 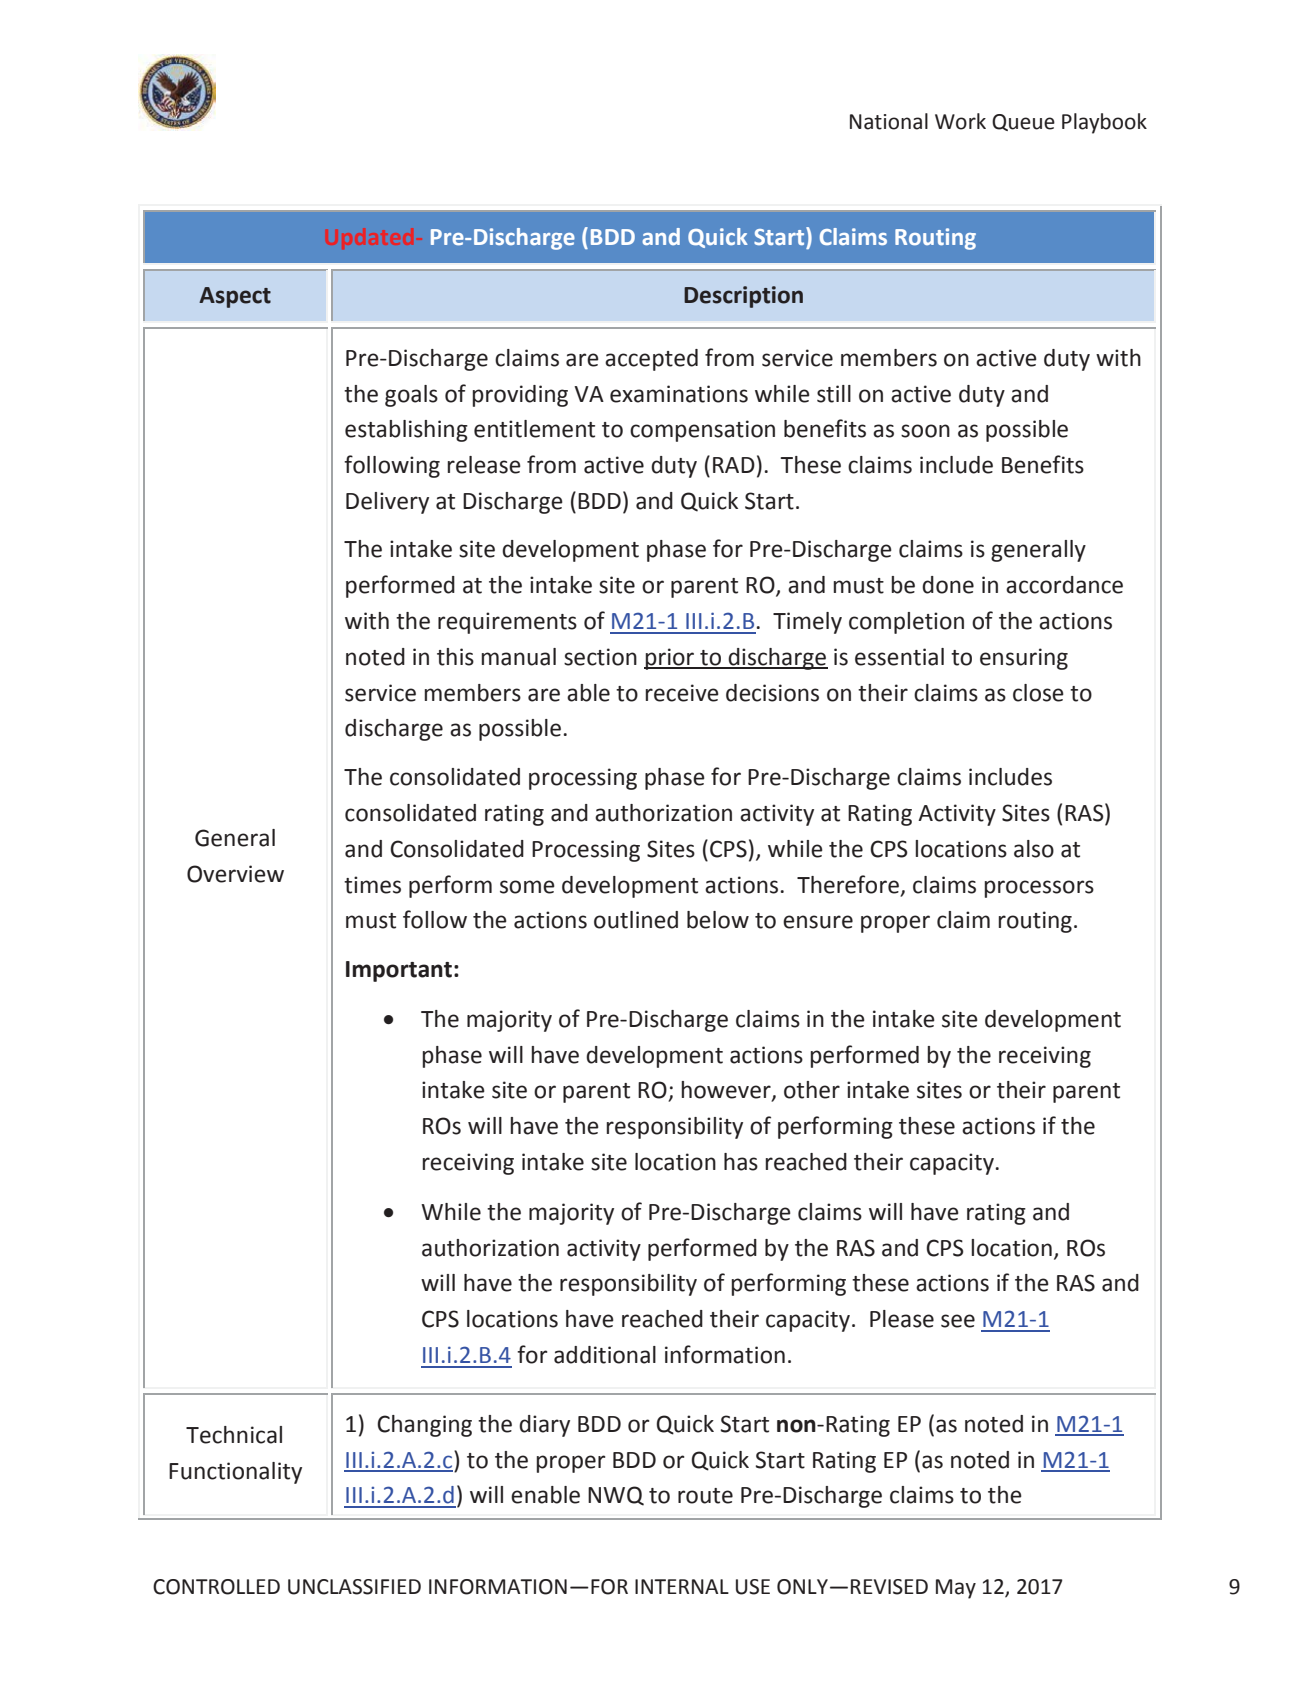 I want to click on Description, so click(x=743, y=297).
